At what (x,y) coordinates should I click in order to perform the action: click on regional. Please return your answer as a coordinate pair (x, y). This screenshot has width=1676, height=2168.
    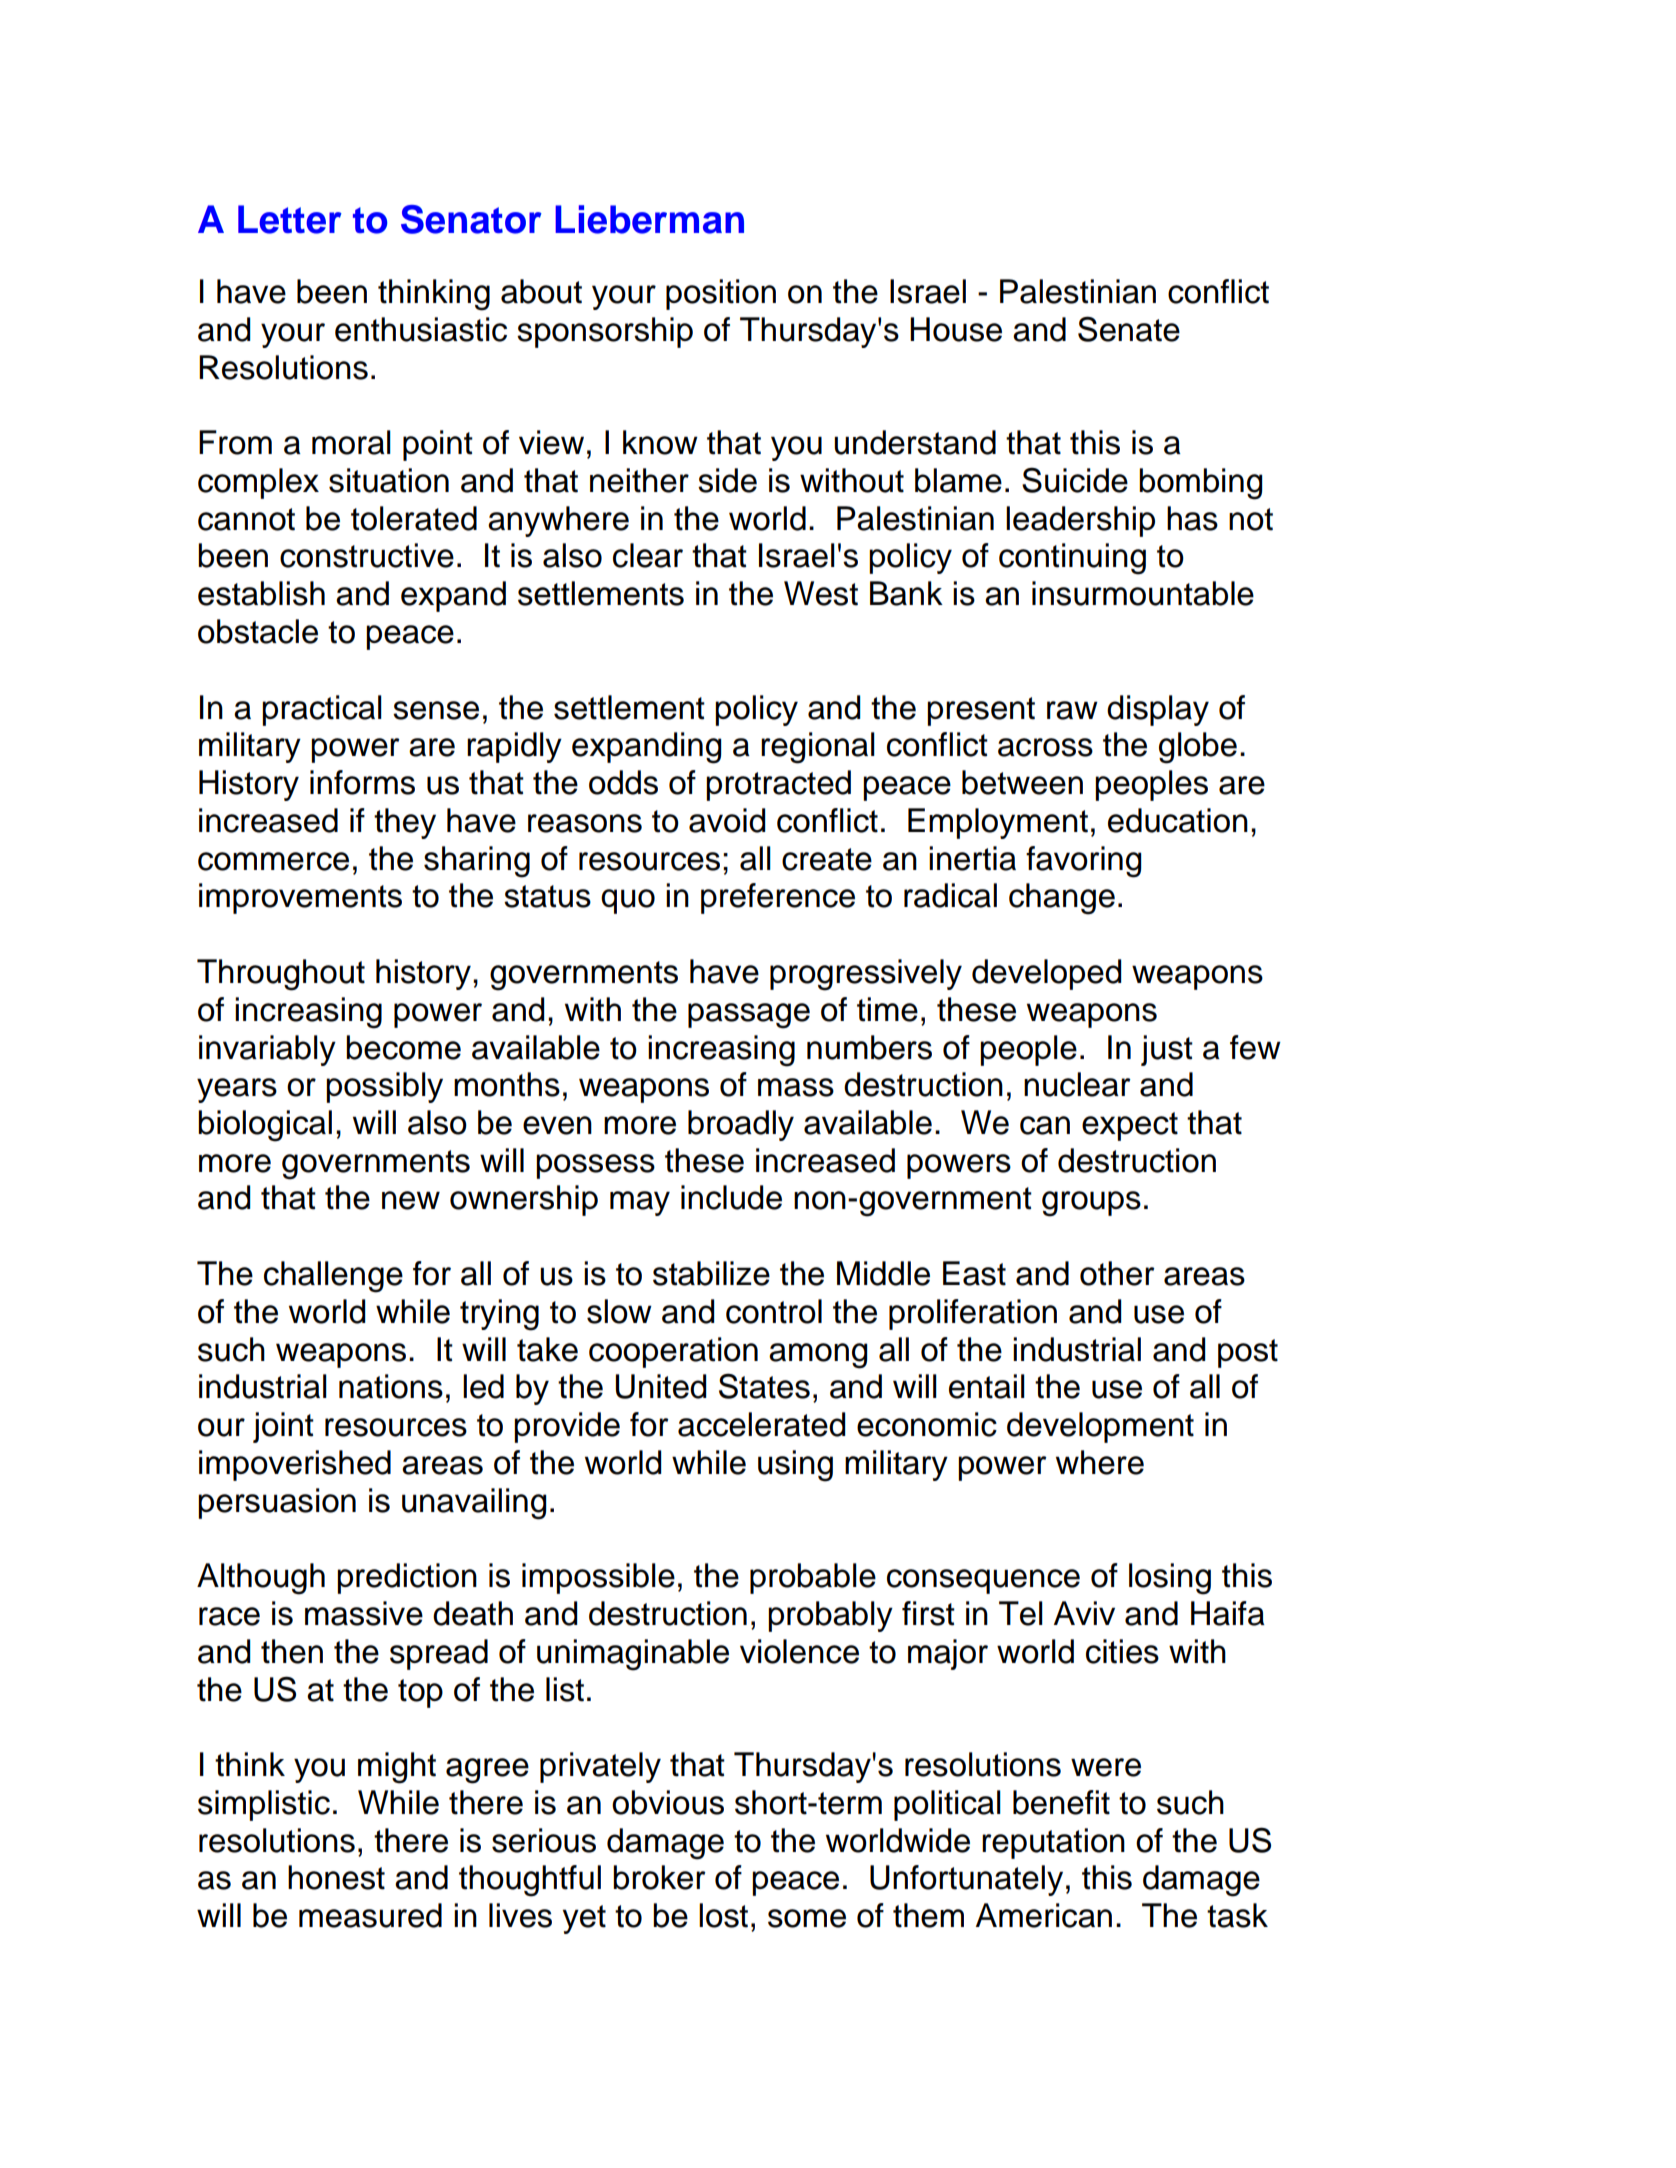
    Looking at the image, I should click on (818, 748).
